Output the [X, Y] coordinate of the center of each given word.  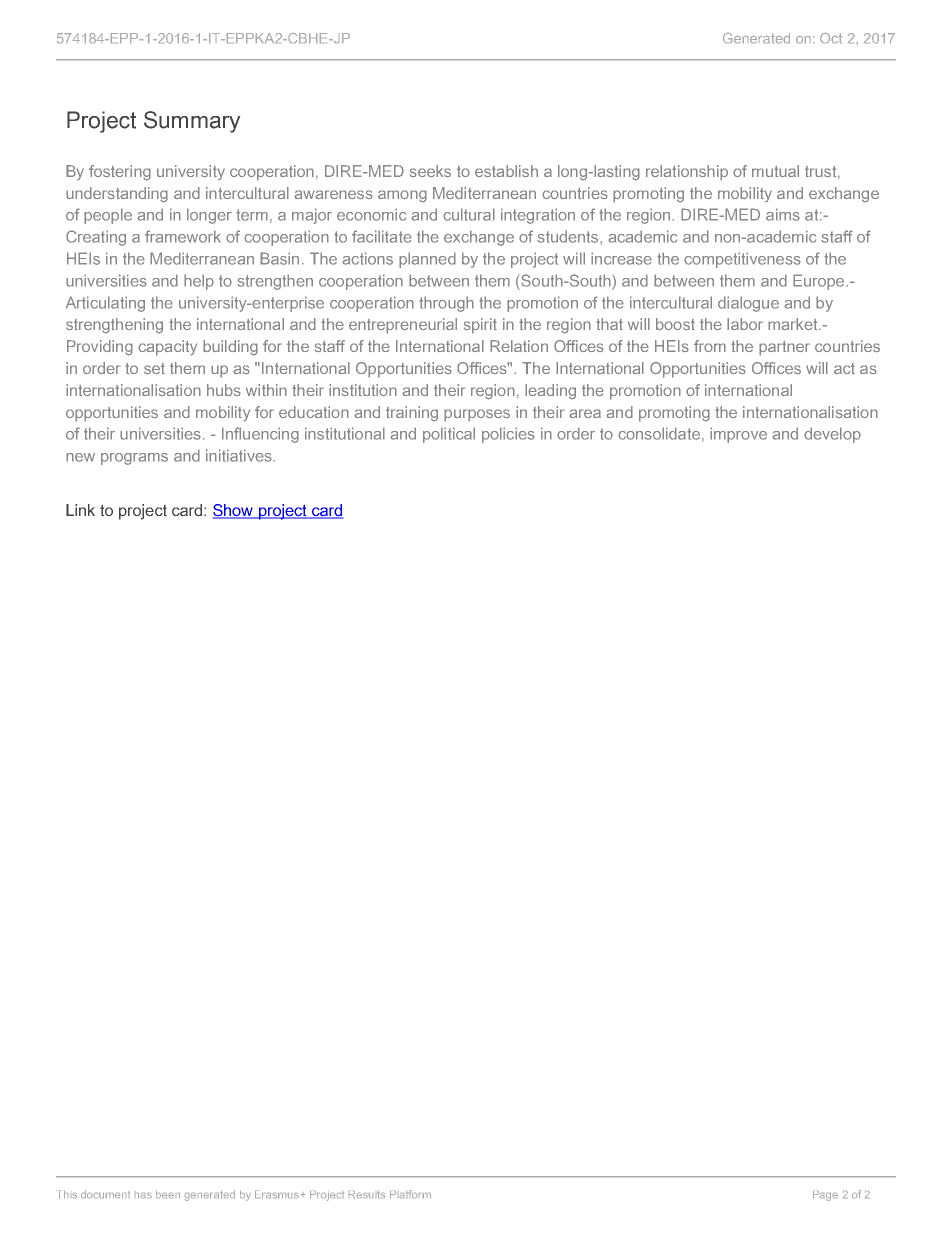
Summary [192, 122]
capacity [167, 348]
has [143, 1195]
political [449, 435]
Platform [410, 1194]
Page [825, 1196]
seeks [430, 171]
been [168, 1194]
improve [738, 435]
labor [745, 324]
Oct [831, 38]
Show [234, 511]
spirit [480, 326]
